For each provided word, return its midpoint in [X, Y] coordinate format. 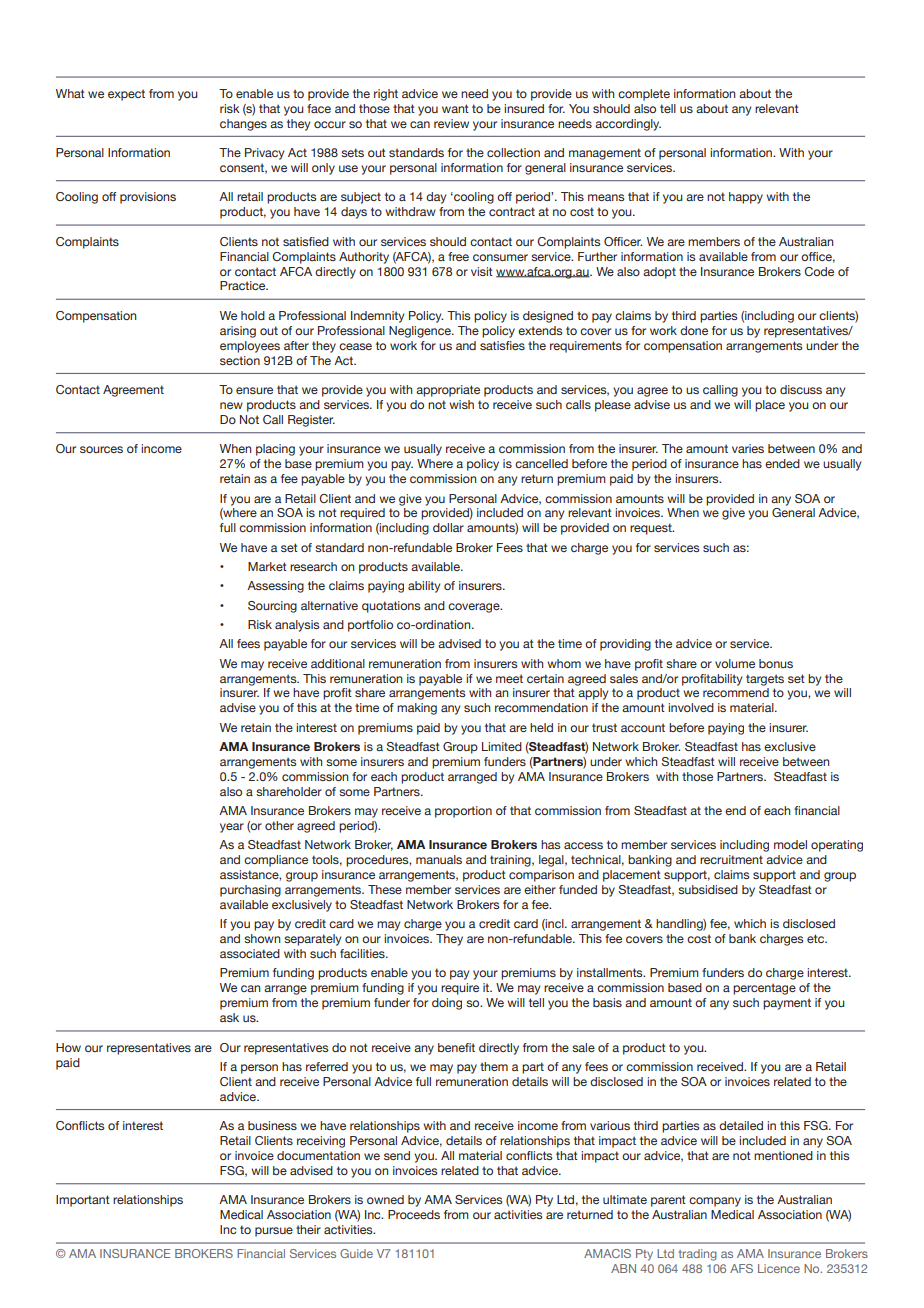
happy [746, 198]
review [451, 123]
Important [83, 1201]
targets [765, 680]
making [417, 709]
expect [126, 95]
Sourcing [272, 607]
